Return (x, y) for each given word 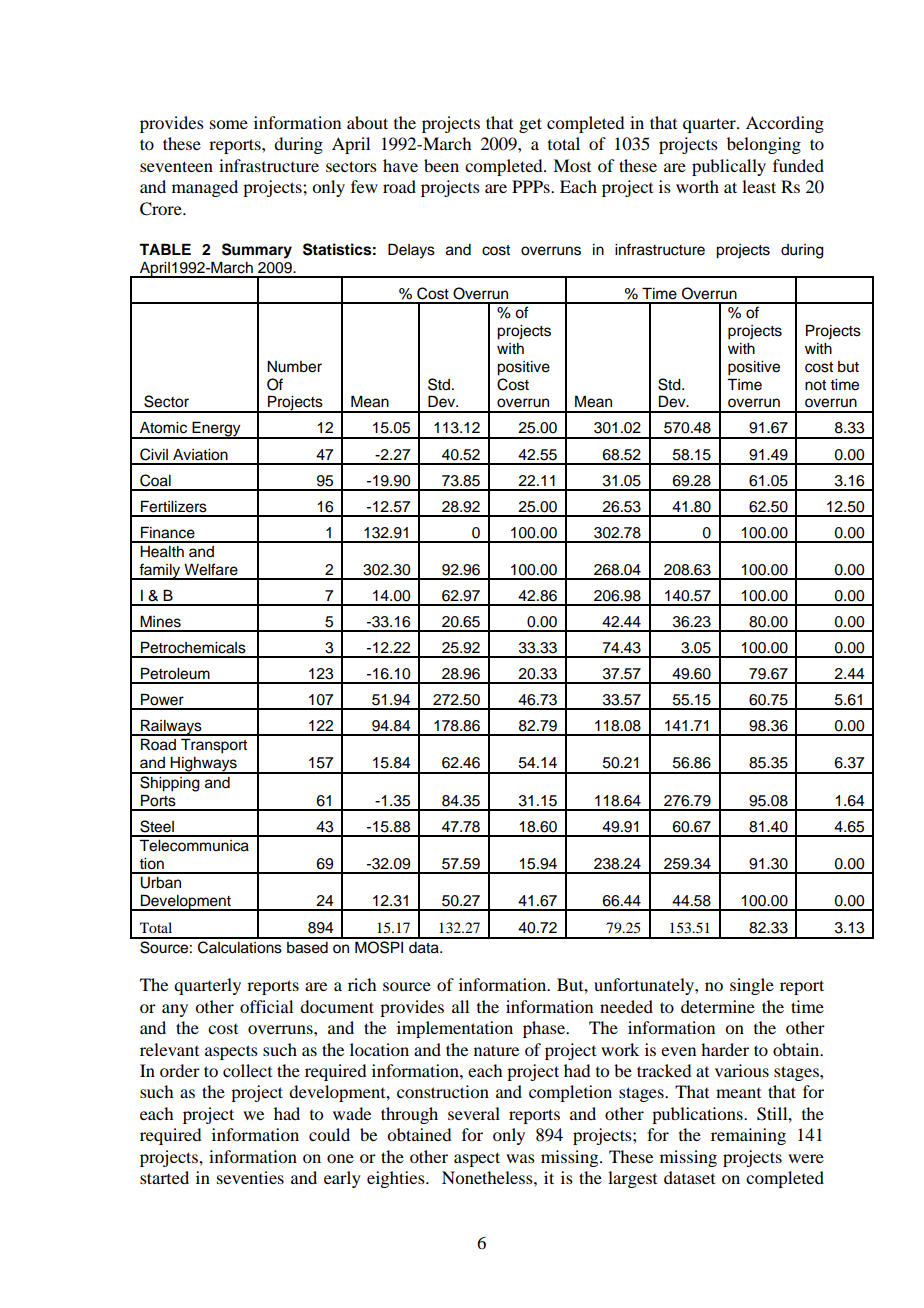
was (520, 1158)
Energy (216, 430)
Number (294, 367)
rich (362, 984)
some (229, 124)
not (815, 385)
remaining (748, 1136)
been (441, 165)
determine (718, 1006)
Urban (160, 883)
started (164, 1177)
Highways (204, 765)
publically (729, 167)
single (752, 986)
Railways (171, 727)
